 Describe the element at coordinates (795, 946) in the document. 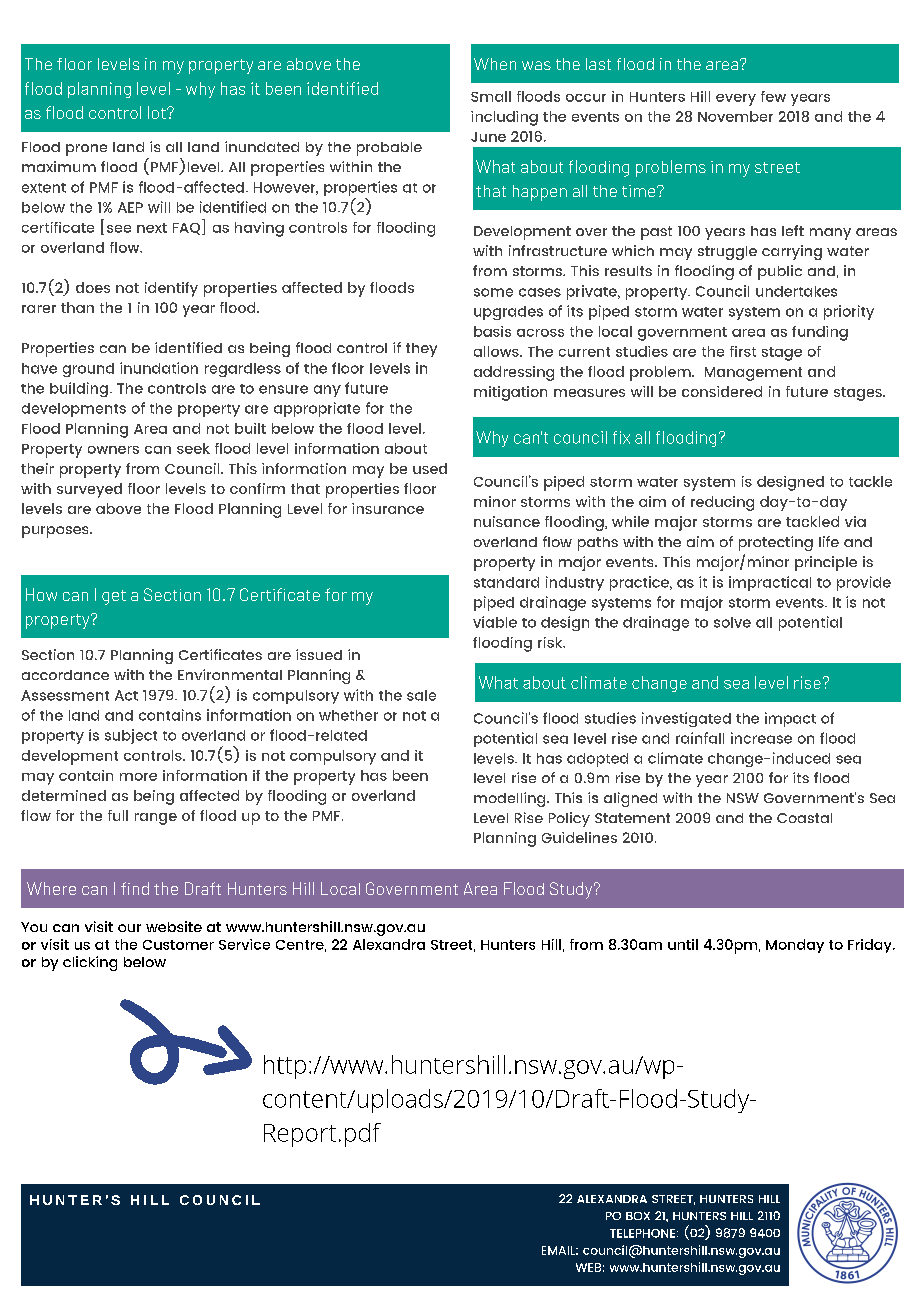

I see `Monday` at that location.
